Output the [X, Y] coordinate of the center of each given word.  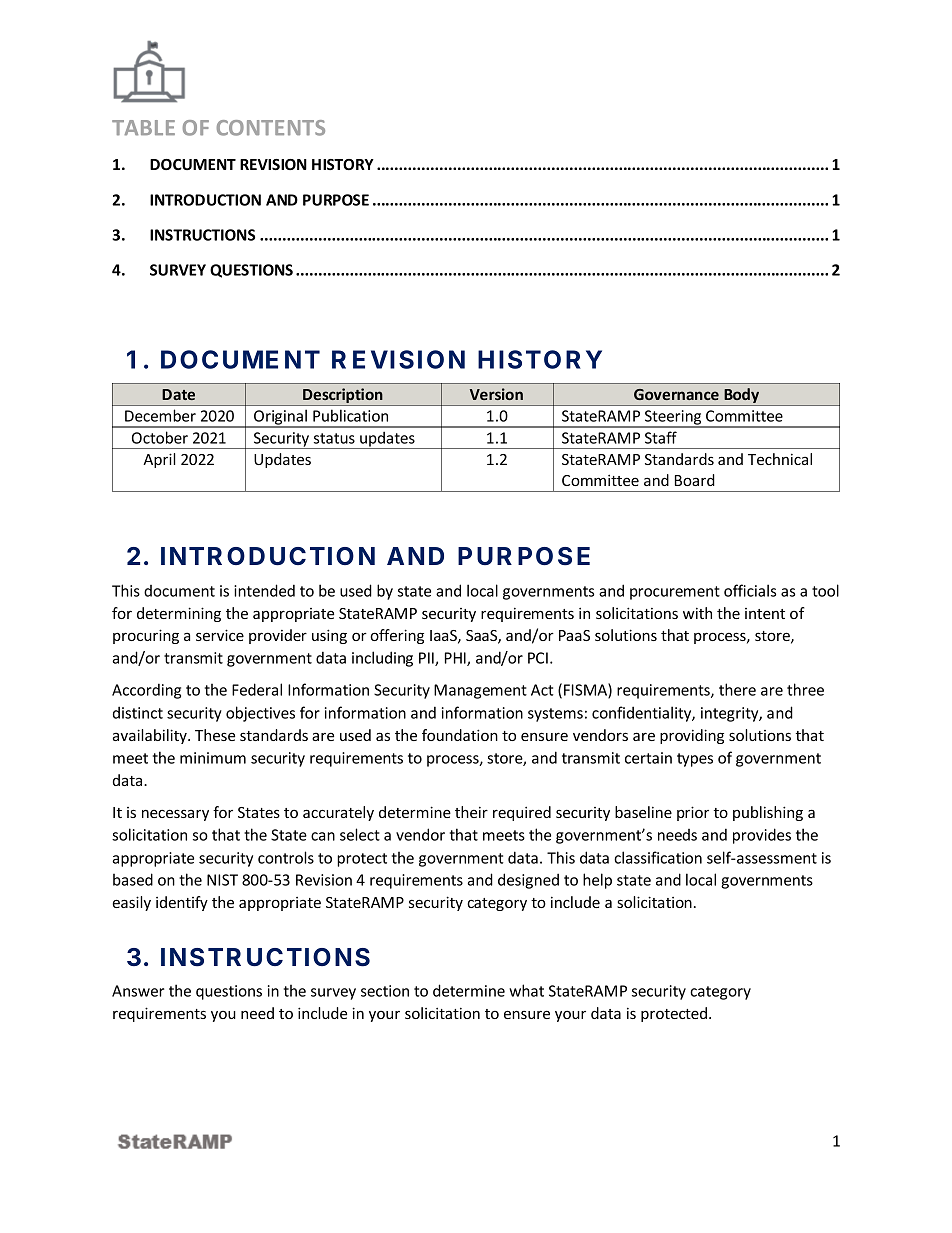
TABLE [143, 128]
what [526, 990]
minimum [213, 758]
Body [742, 397]
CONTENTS [271, 128]
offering [397, 636]
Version [496, 394]
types [695, 760]
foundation [460, 735]
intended [264, 590]
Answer [138, 991]
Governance [676, 394]
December [160, 415]
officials [750, 590]
